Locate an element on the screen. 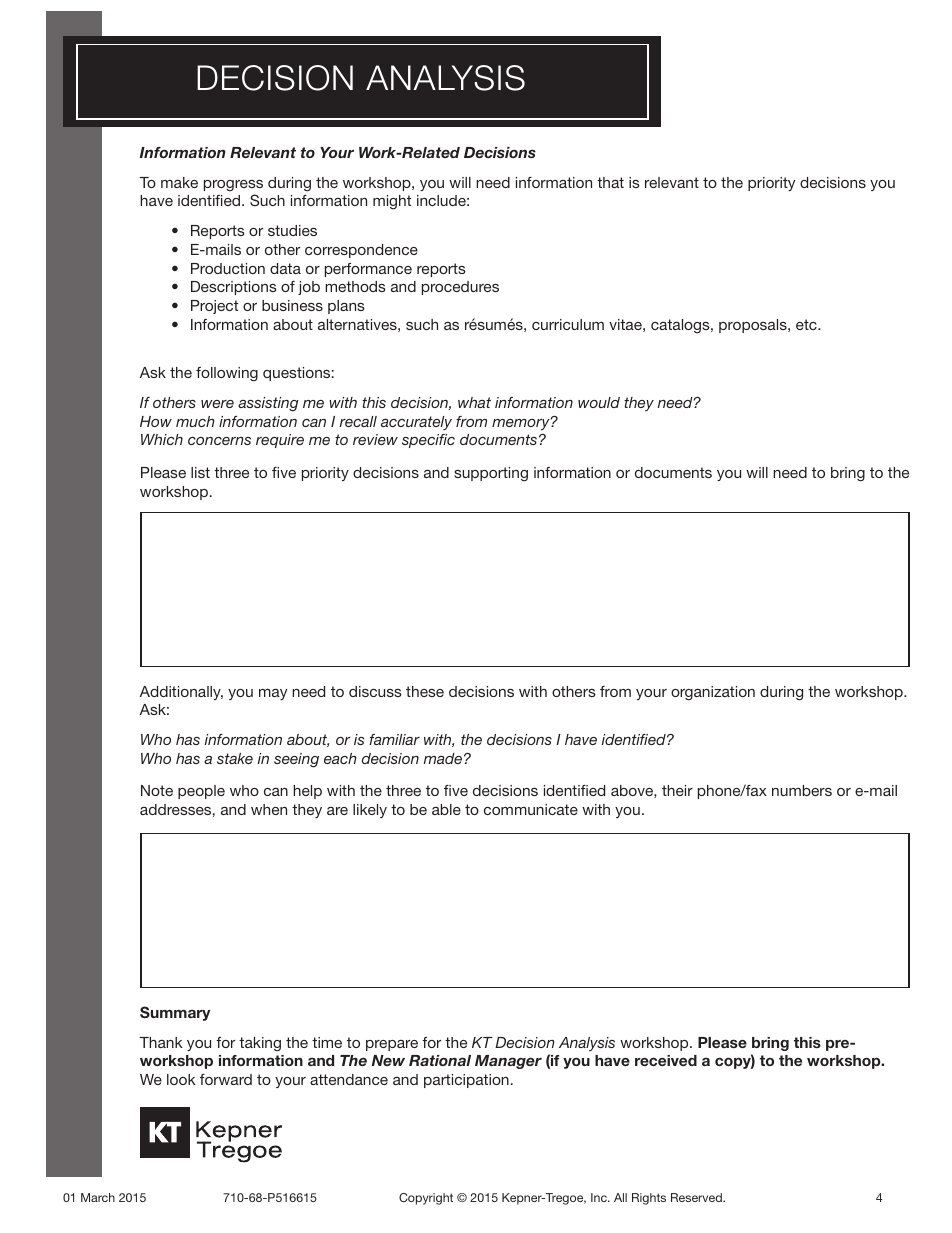 The height and width of the screenshot is (1233, 952). these is located at coordinates (425, 691).
